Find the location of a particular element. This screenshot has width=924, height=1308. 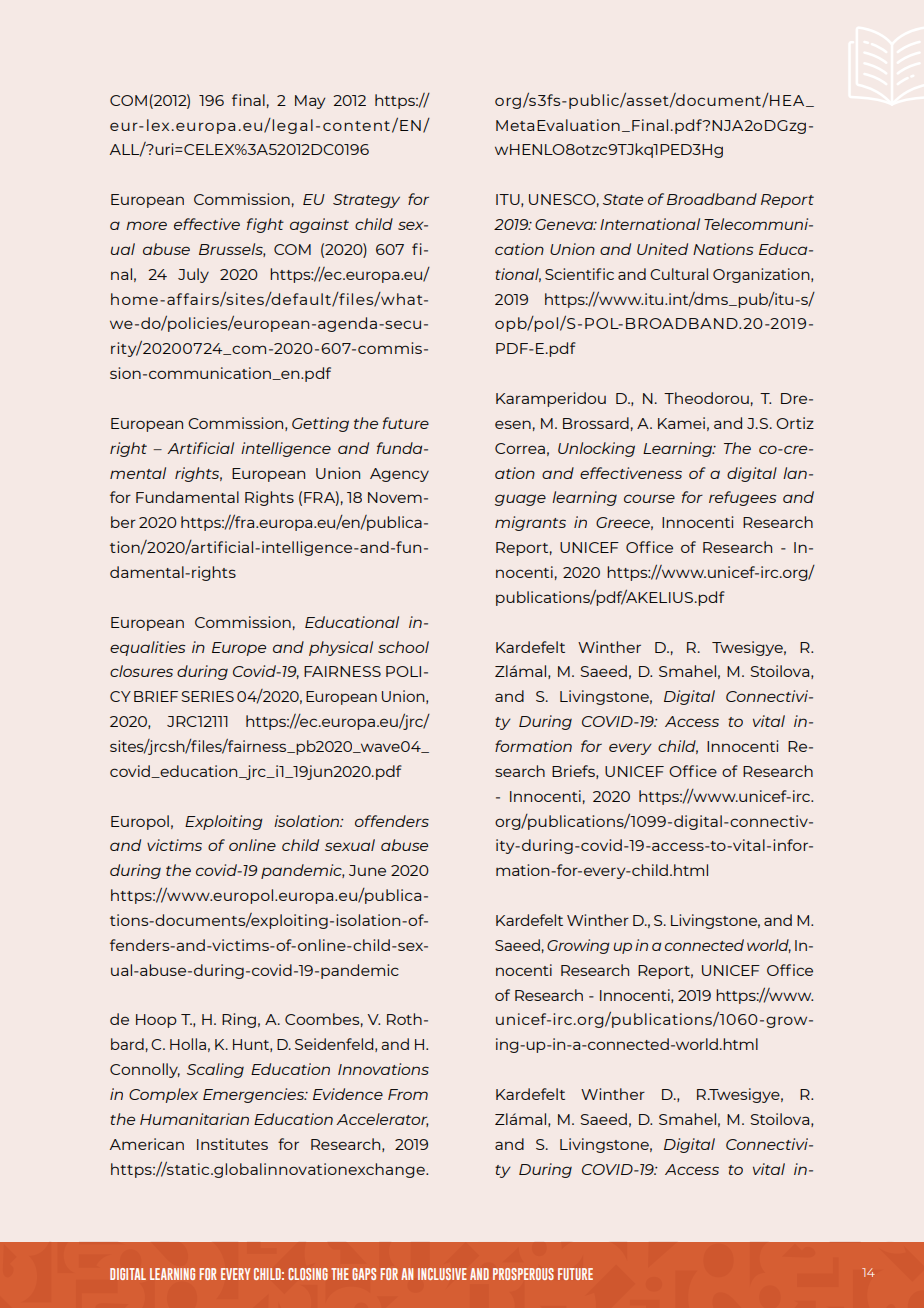

Hoop is located at coordinates (156, 1021).
